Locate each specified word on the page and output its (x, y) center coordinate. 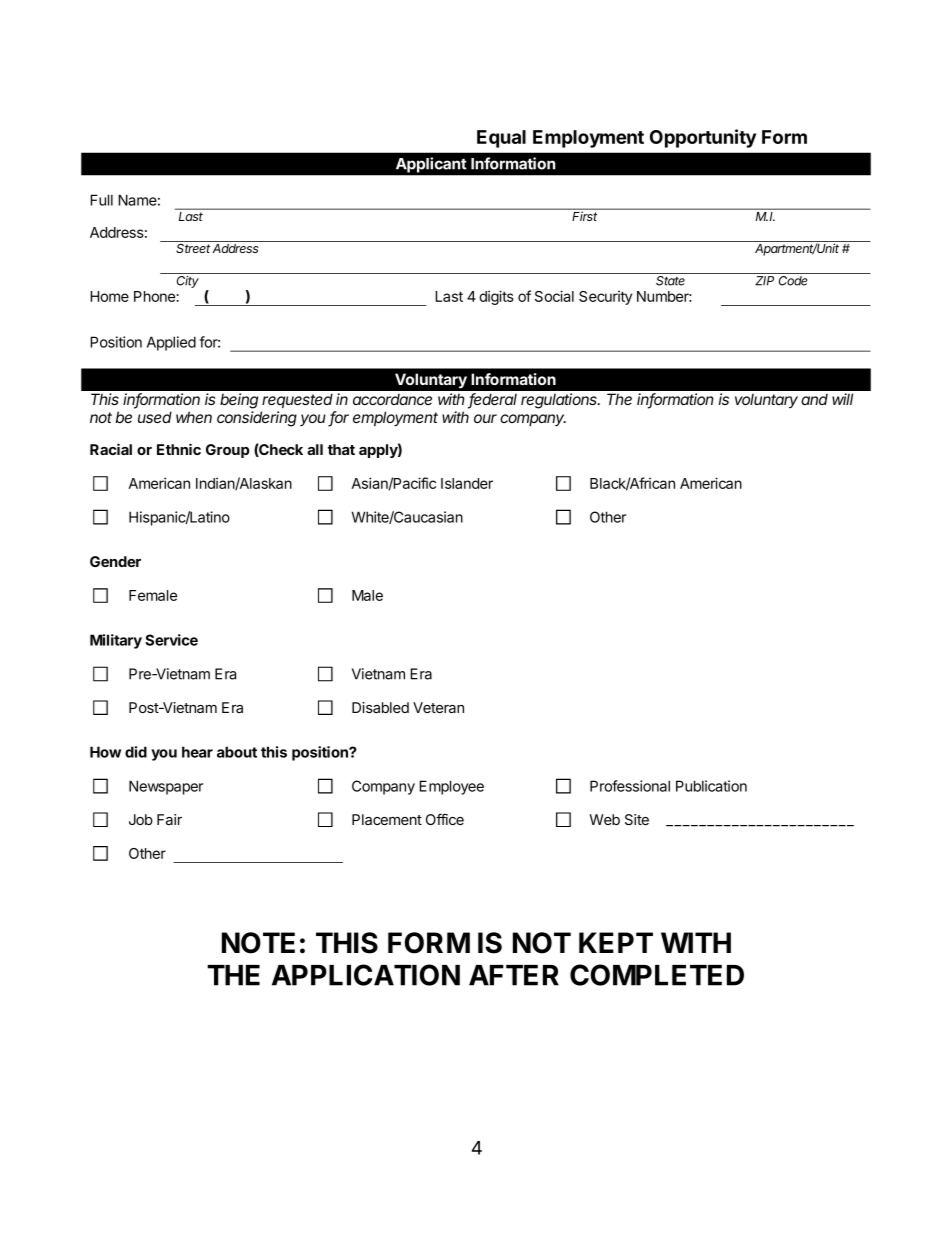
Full (101, 200)
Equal (501, 139)
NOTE (258, 943)
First (584, 216)
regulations (560, 401)
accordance (392, 399)
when (194, 417)
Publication (711, 786)
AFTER (514, 975)
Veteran (438, 707)
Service (171, 640)
